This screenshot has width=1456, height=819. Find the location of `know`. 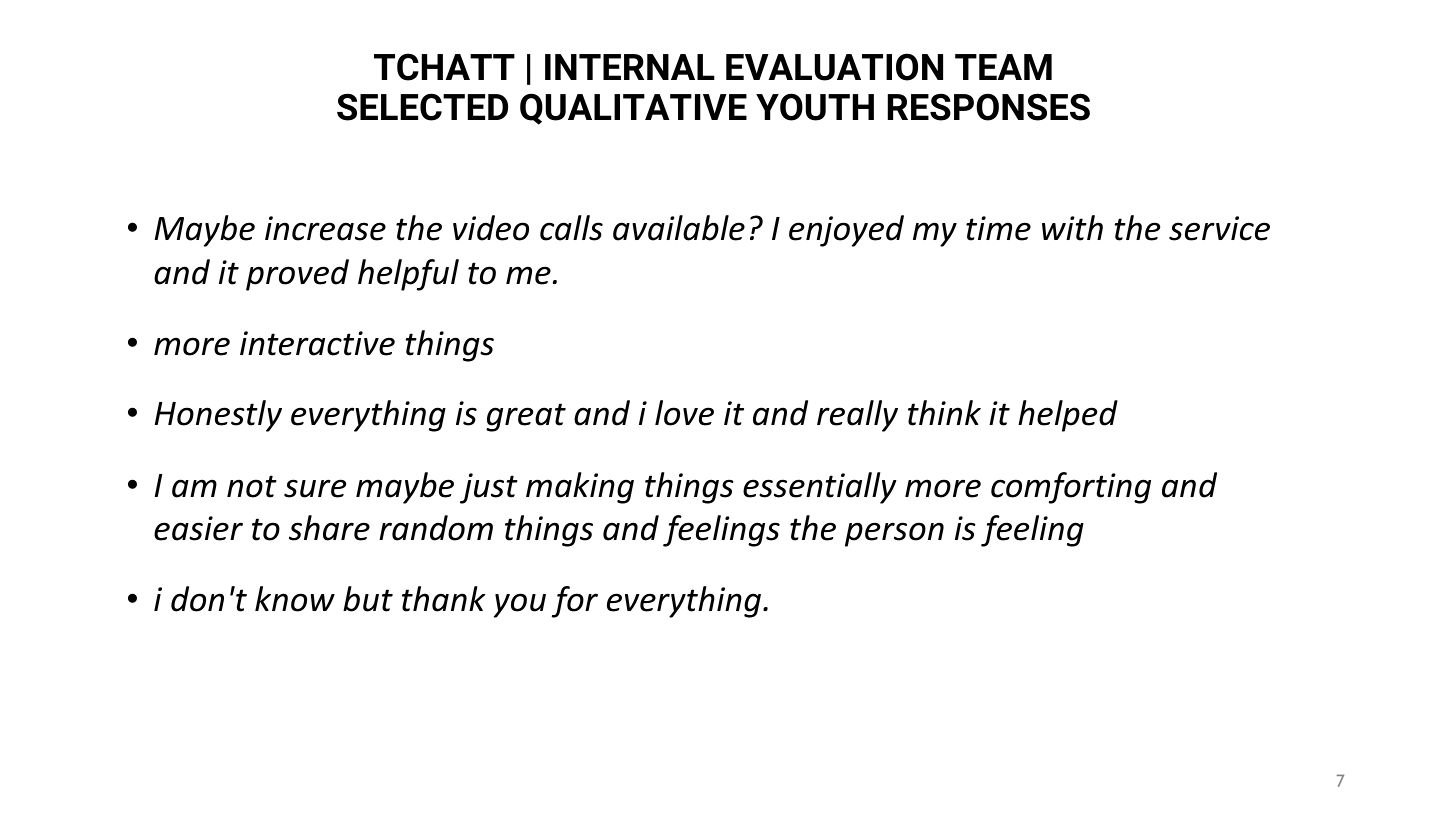

know is located at coordinates (295, 599).
